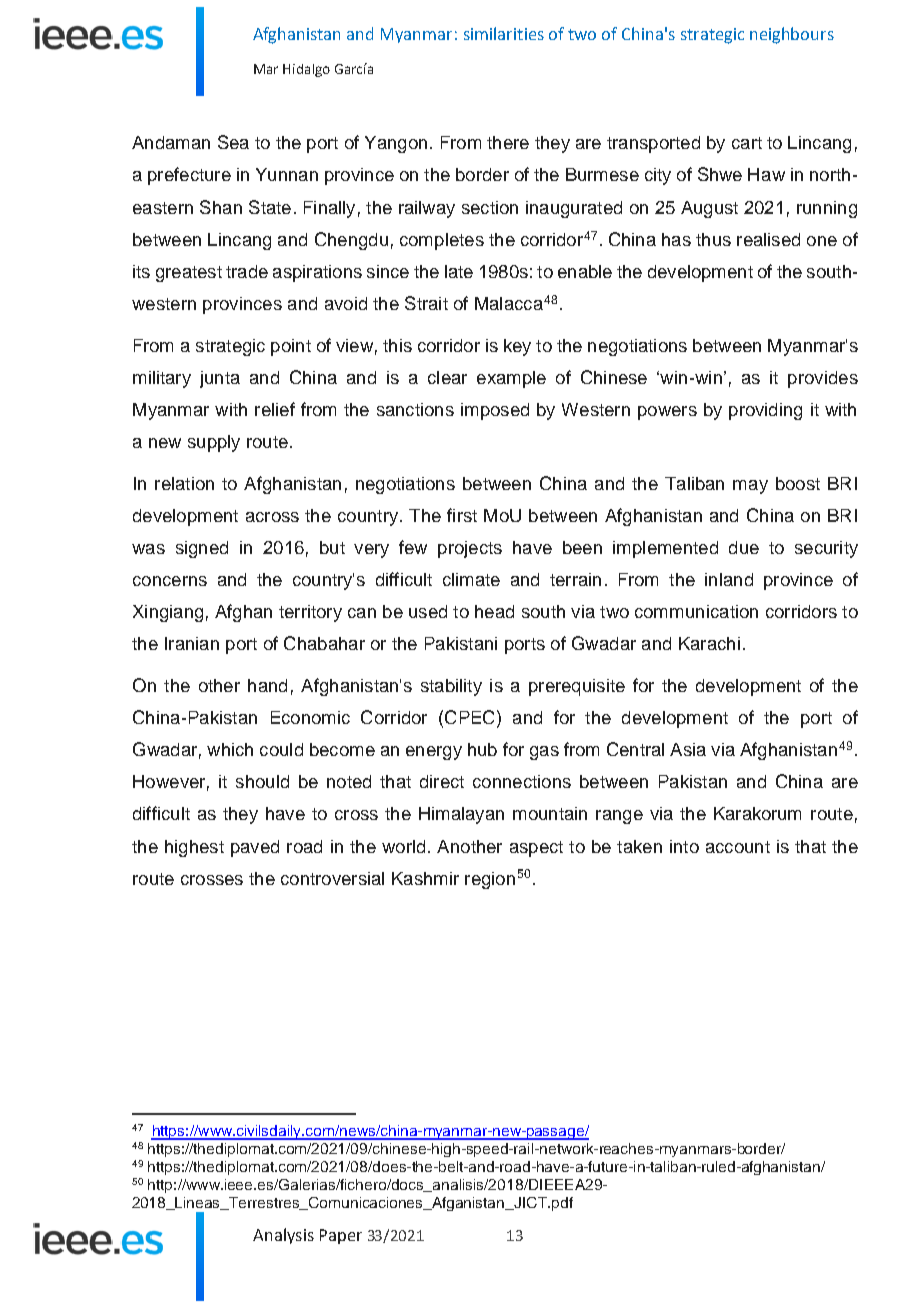 This screenshot has height=1308, width=924. I want to click on Hidalgo, so click(306, 70).
